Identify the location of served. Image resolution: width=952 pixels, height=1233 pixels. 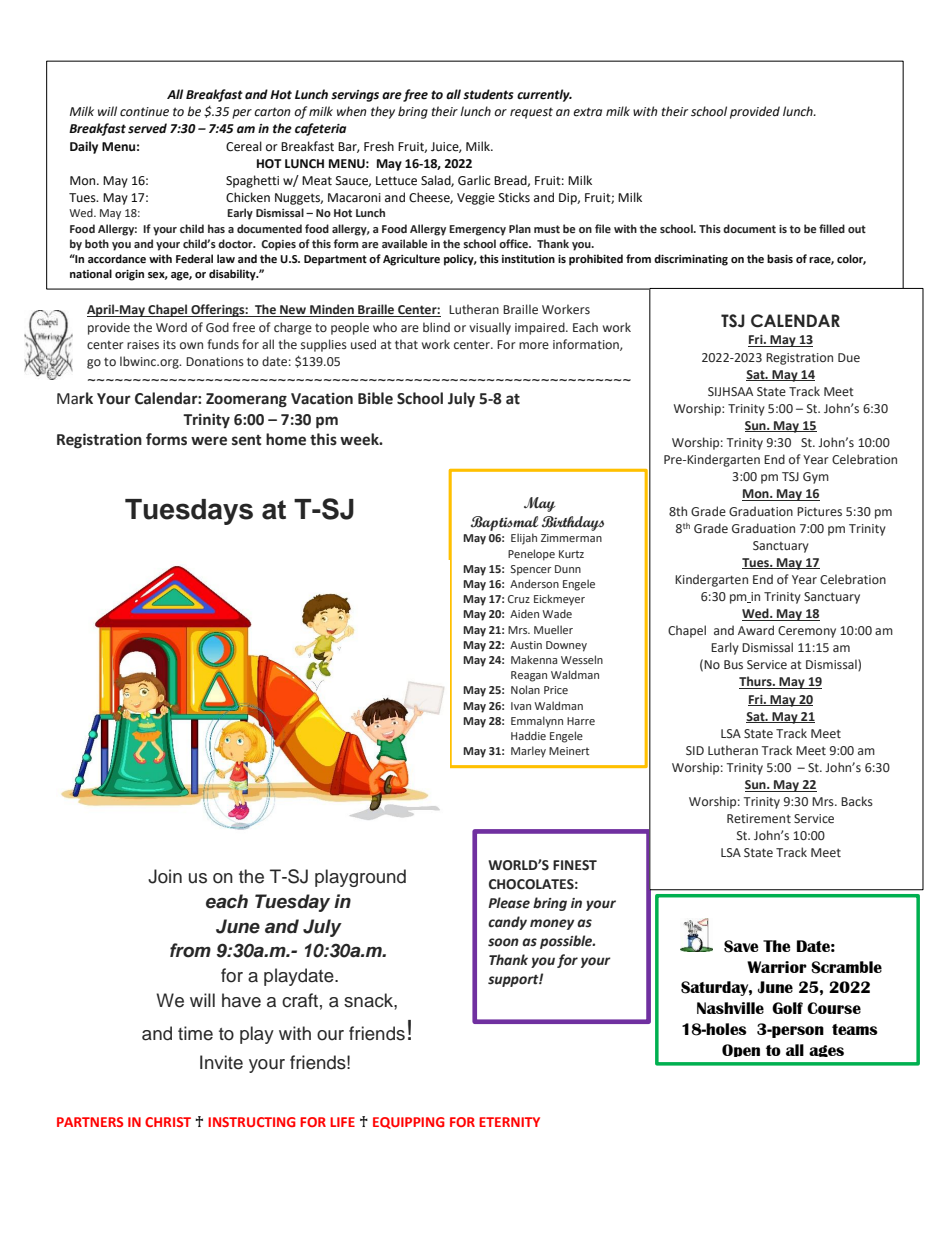
(147, 128).
